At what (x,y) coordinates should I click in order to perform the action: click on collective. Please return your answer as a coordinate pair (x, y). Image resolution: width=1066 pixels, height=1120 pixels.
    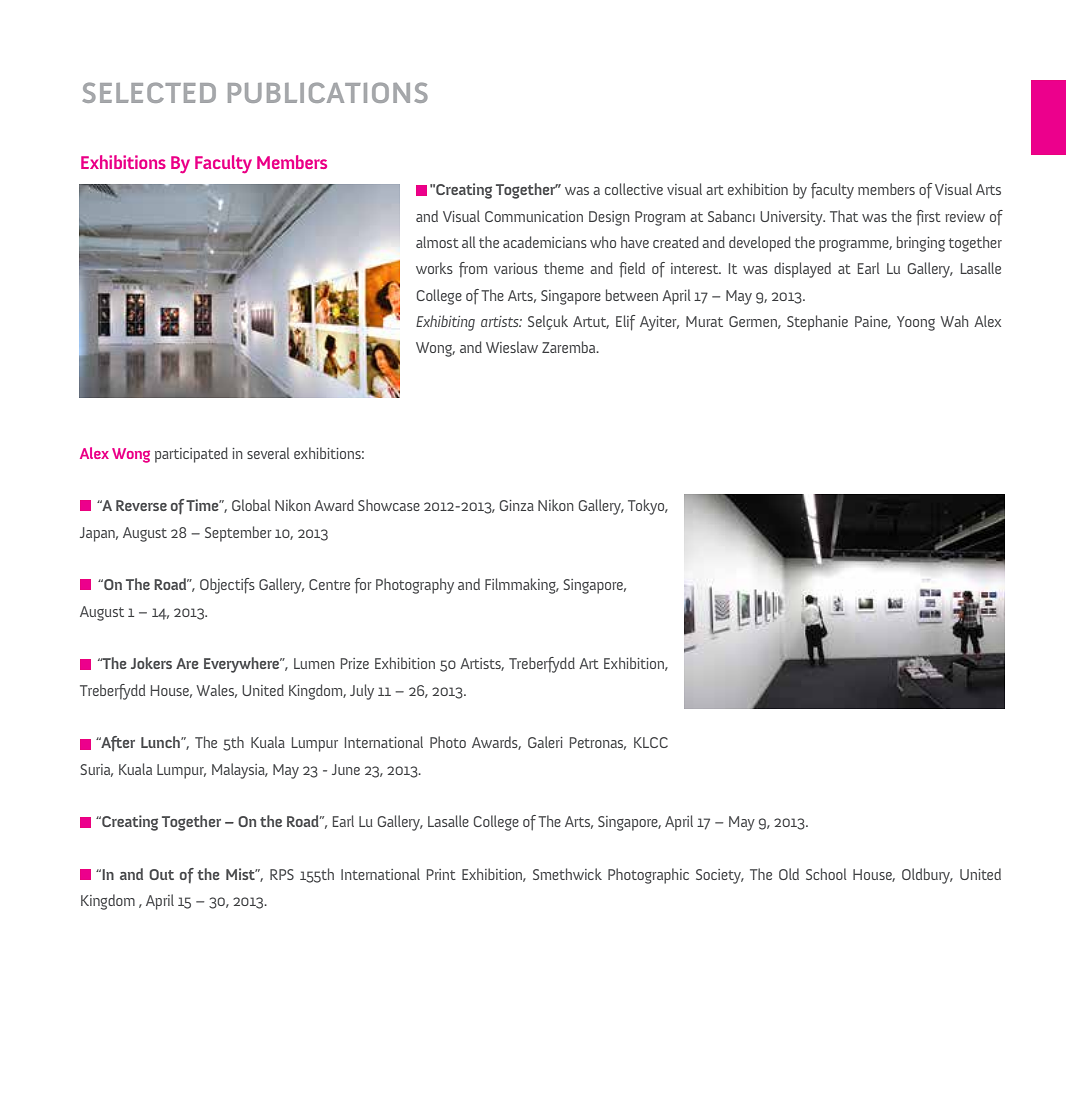
    Looking at the image, I should click on (634, 189).
